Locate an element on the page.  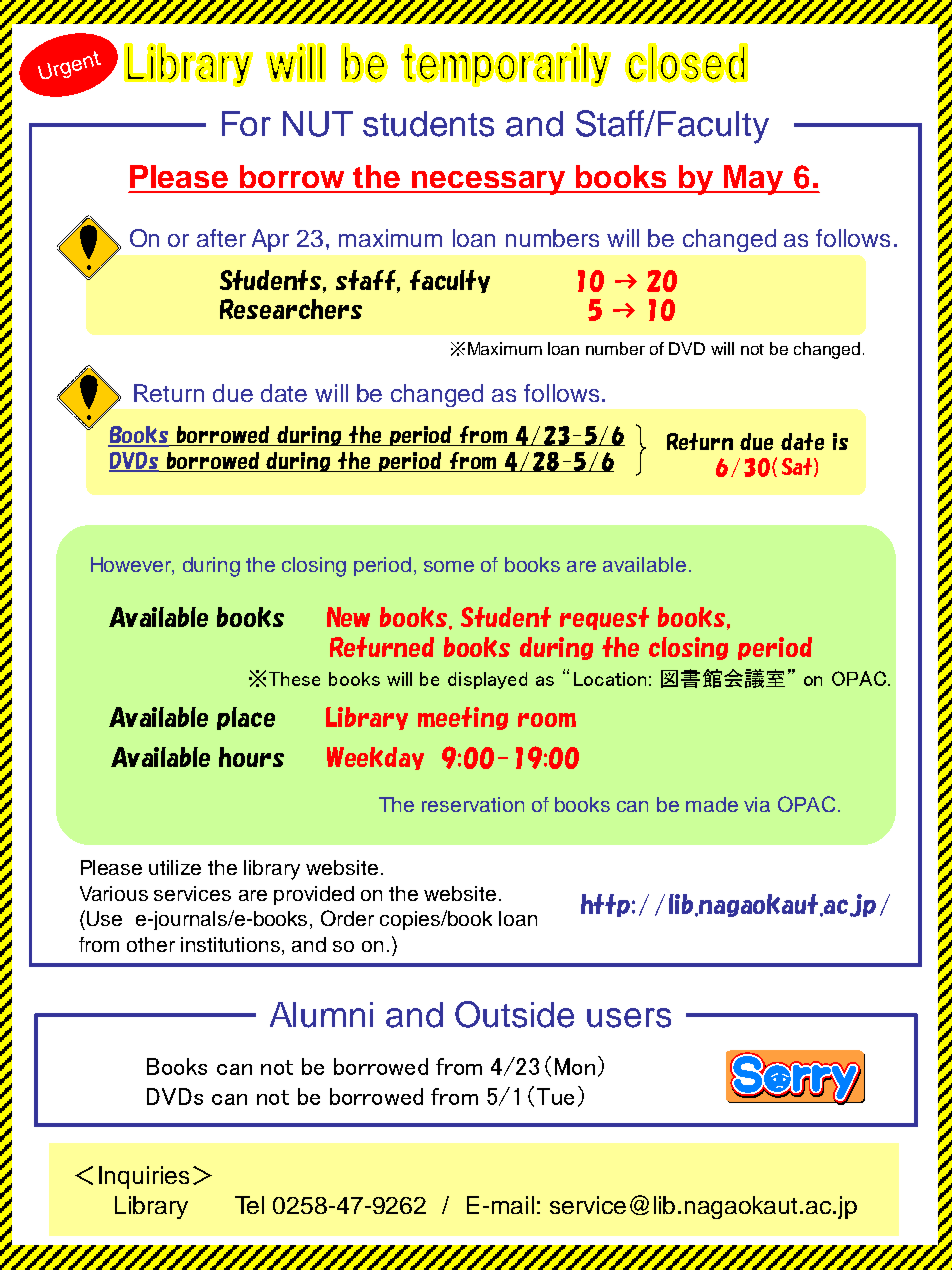
Inquiries is located at coordinates (144, 1177).
